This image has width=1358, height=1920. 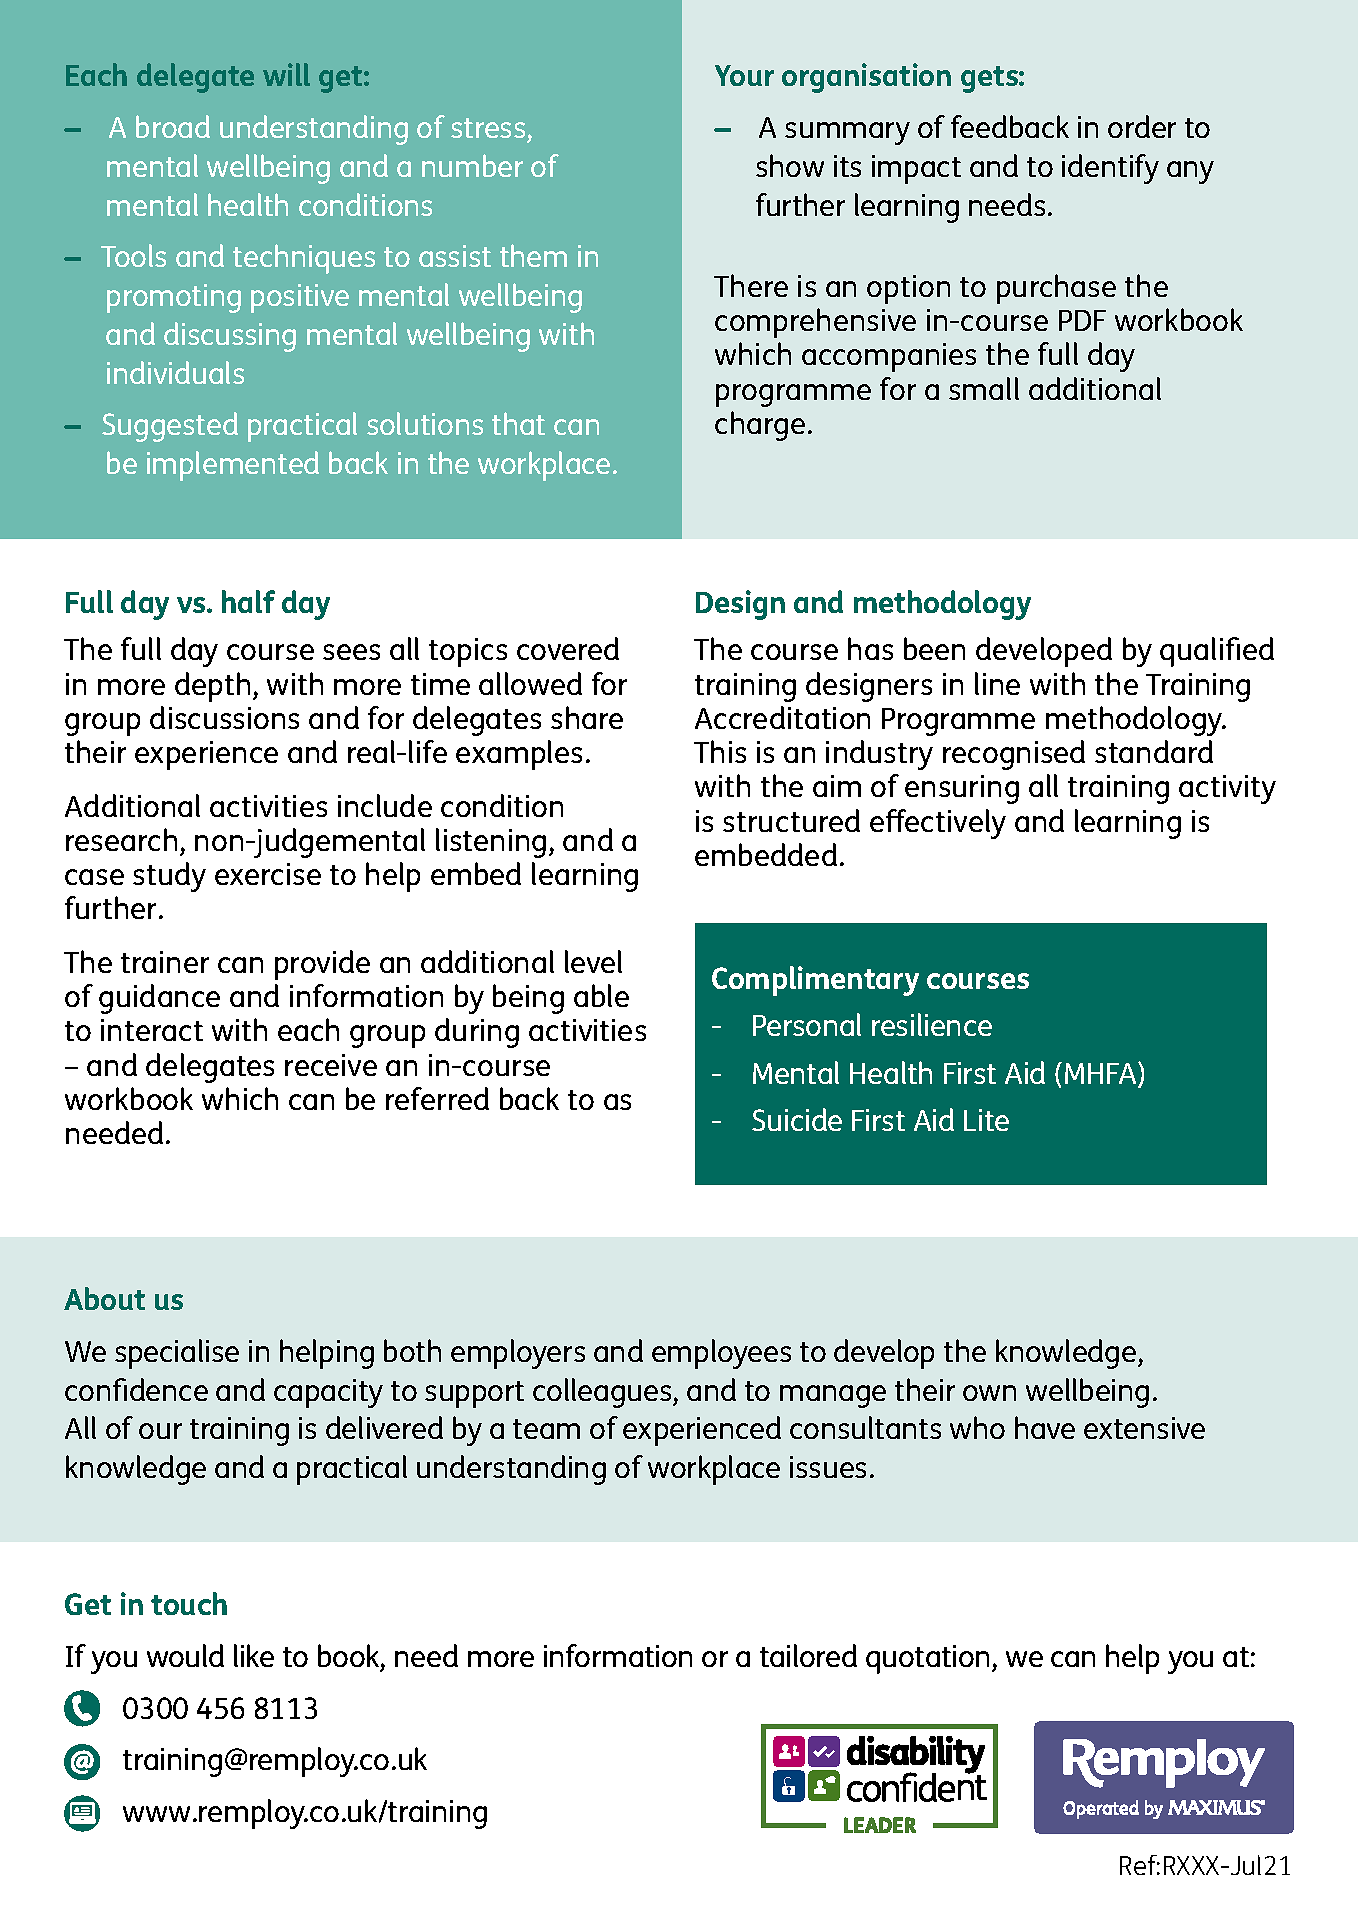 I want to click on structured, so click(x=791, y=820).
